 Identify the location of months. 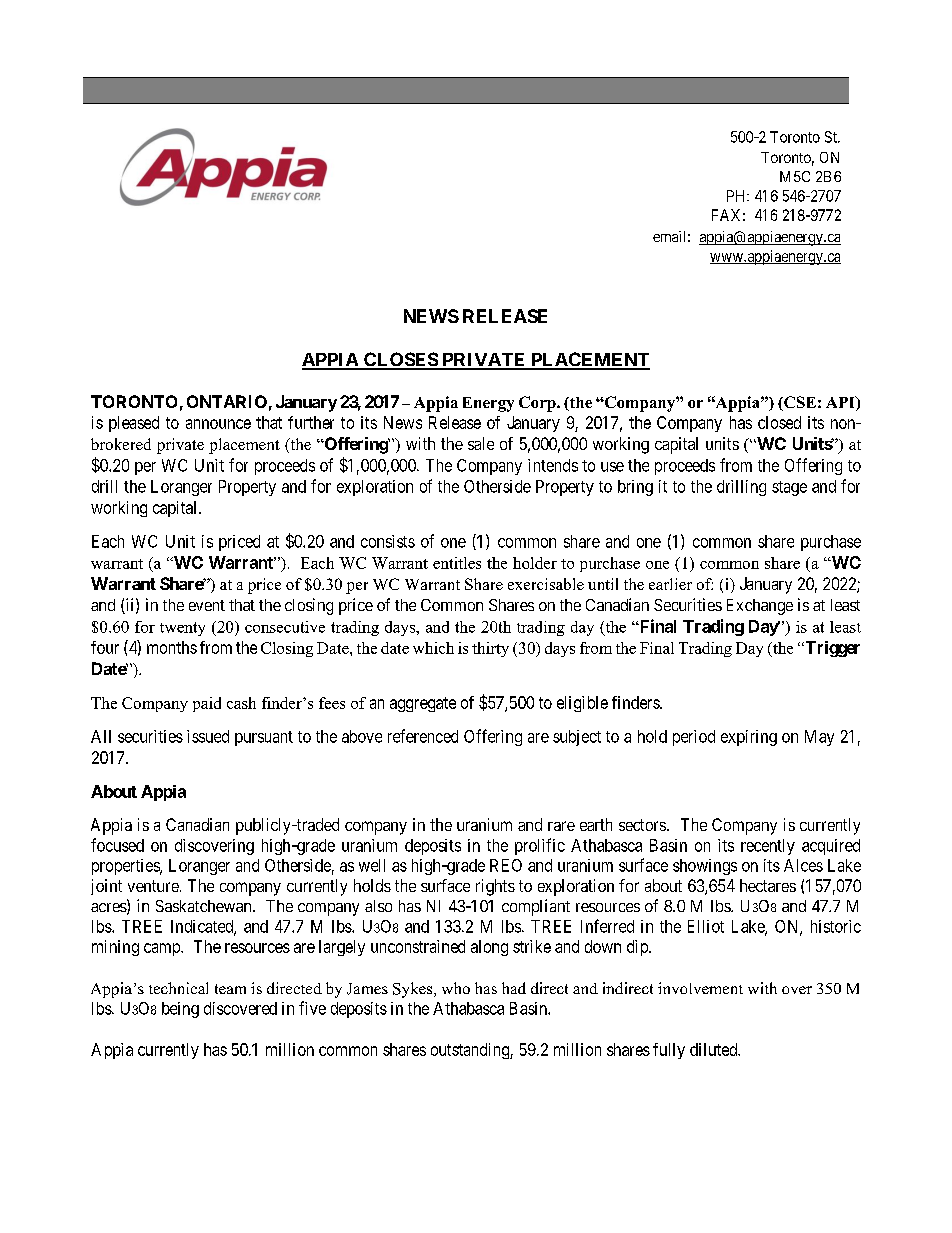
(172, 647).
